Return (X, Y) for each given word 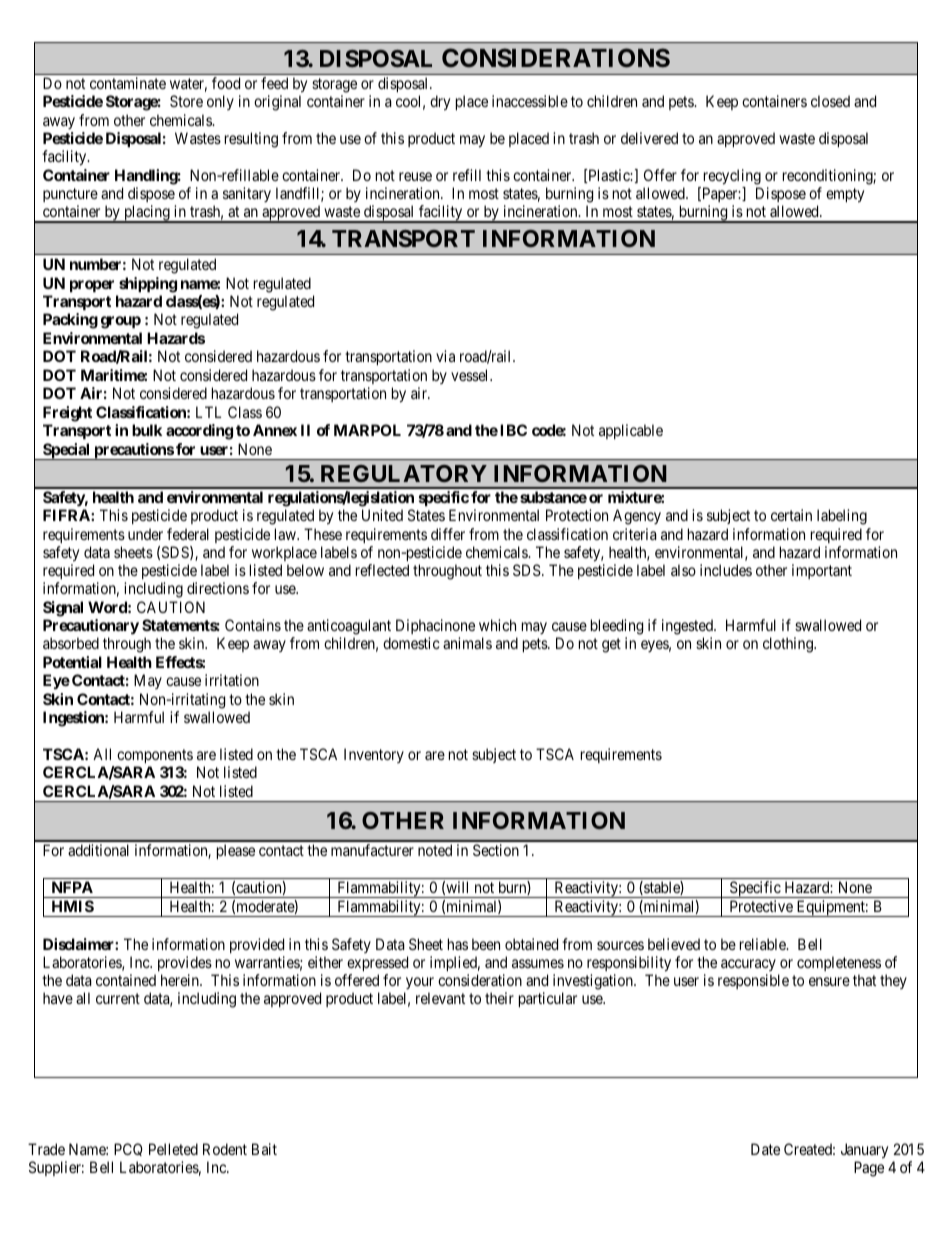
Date (765, 1149)
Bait (264, 1149)
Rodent (225, 1149)
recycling (732, 177)
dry (440, 103)
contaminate (128, 83)
